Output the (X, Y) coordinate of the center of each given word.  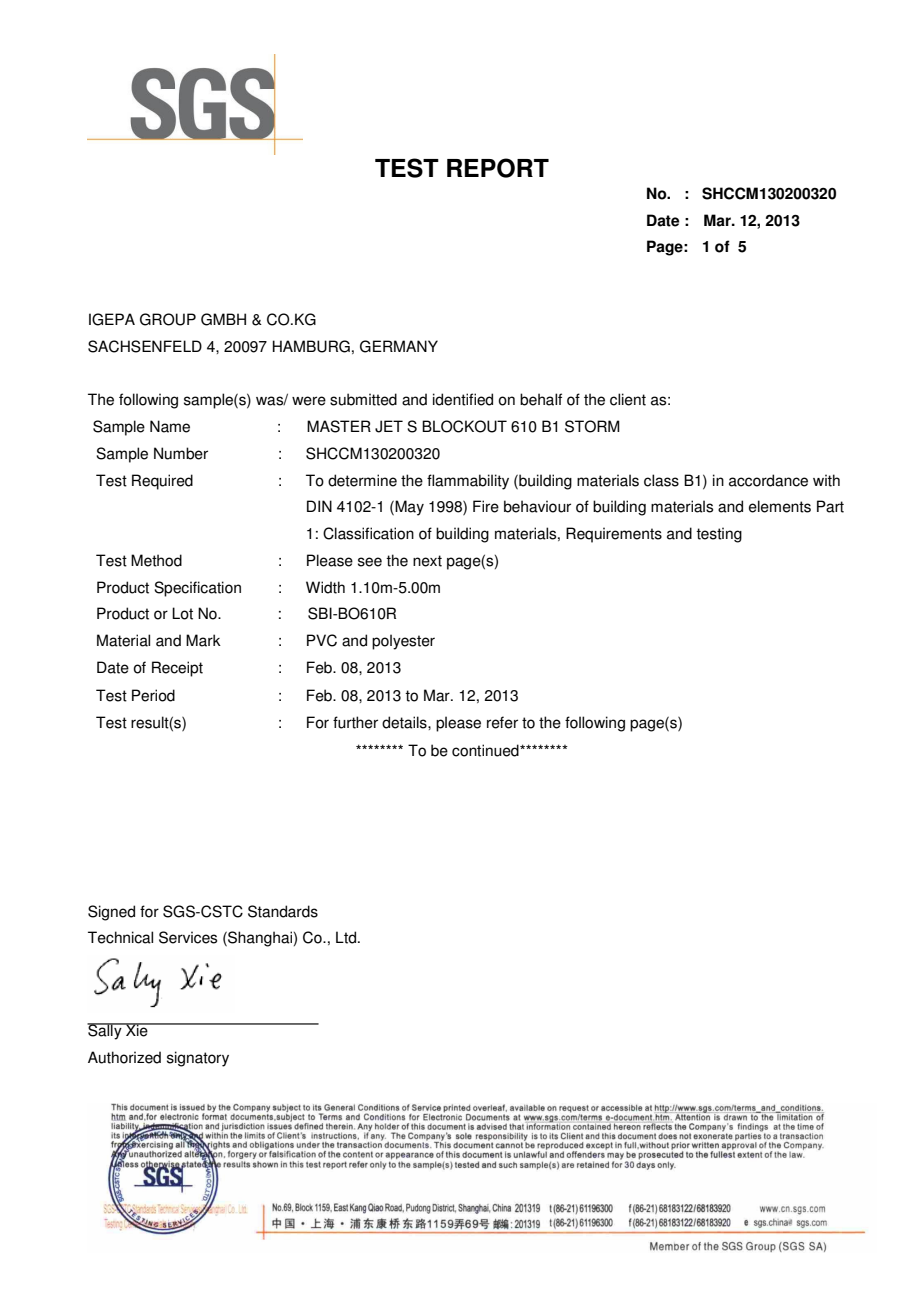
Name (170, 426)
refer (502, 722)
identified (463, 399)
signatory (198, 1059)
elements (780, 506)
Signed (111, 913)
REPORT (498, 168)
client (628, 399)
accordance (768, 480)
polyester (403, 642)
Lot (182, 613)
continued (486, 750)
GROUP (168, 319)
